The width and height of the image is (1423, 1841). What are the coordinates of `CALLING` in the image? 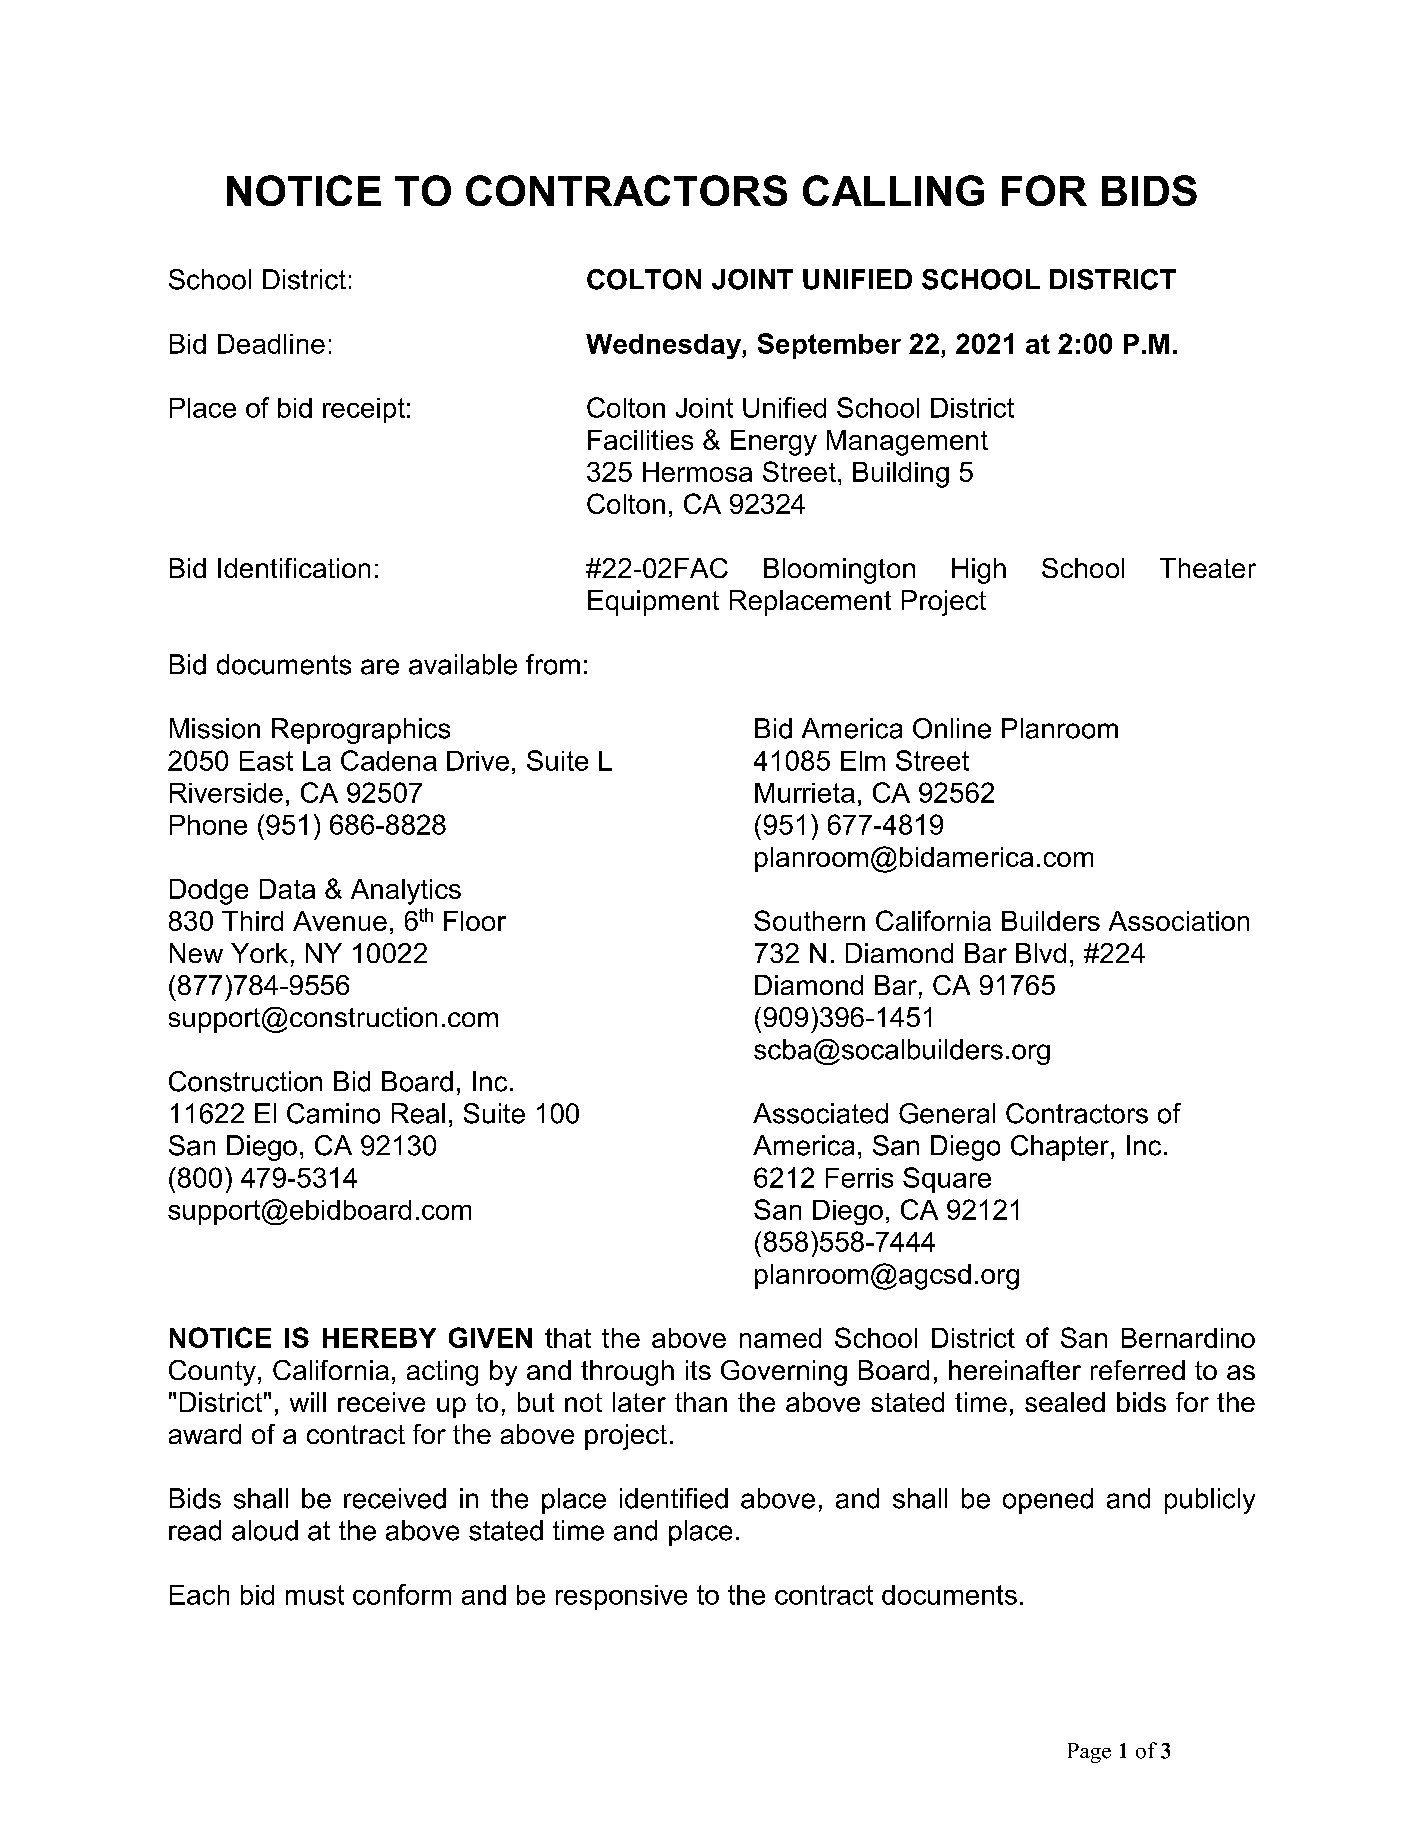 It's located at (893, 190).
